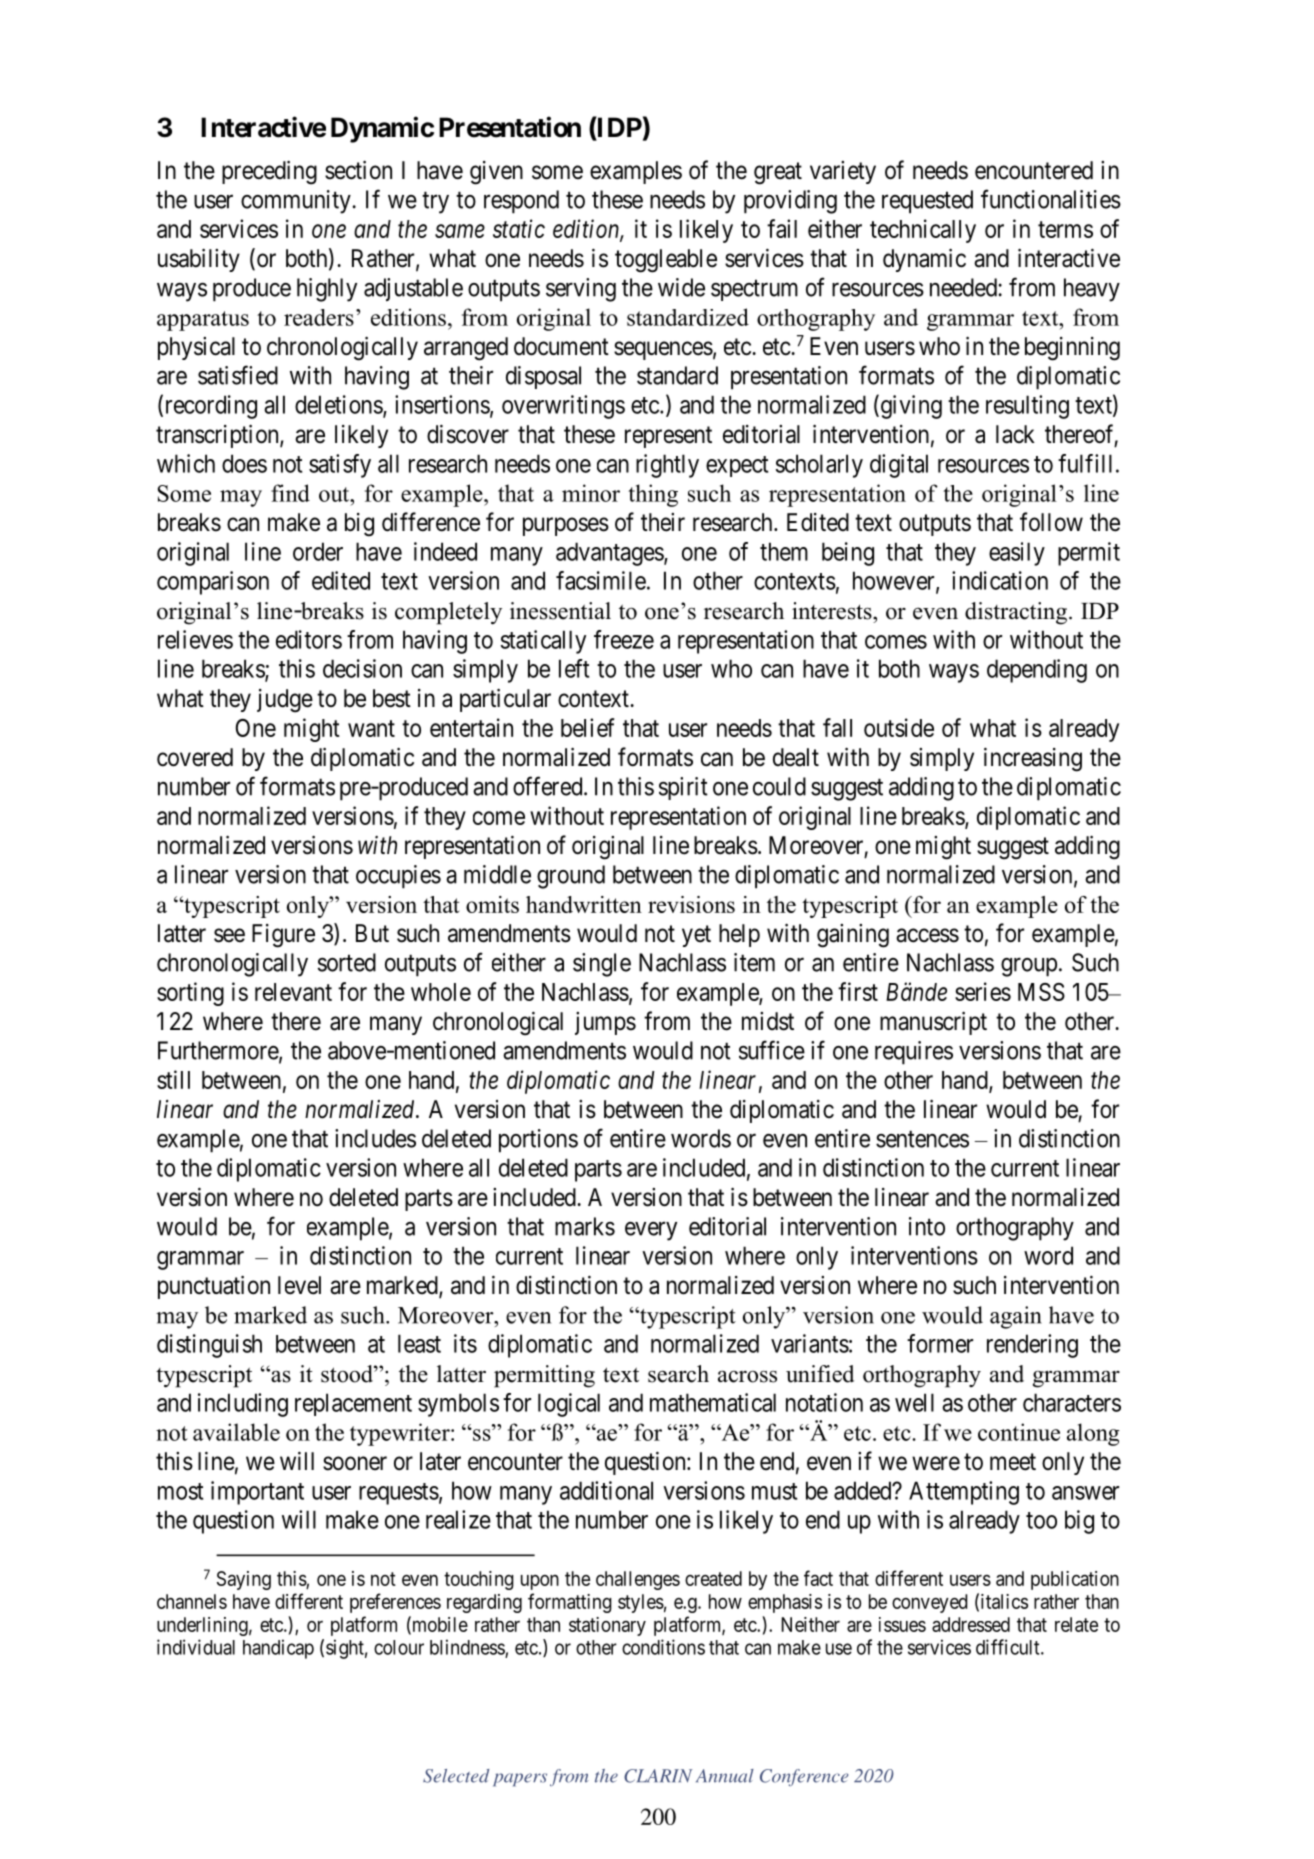 The width and height of the page is (1314, 1859). I want to click on requested, so click(927, 202).
